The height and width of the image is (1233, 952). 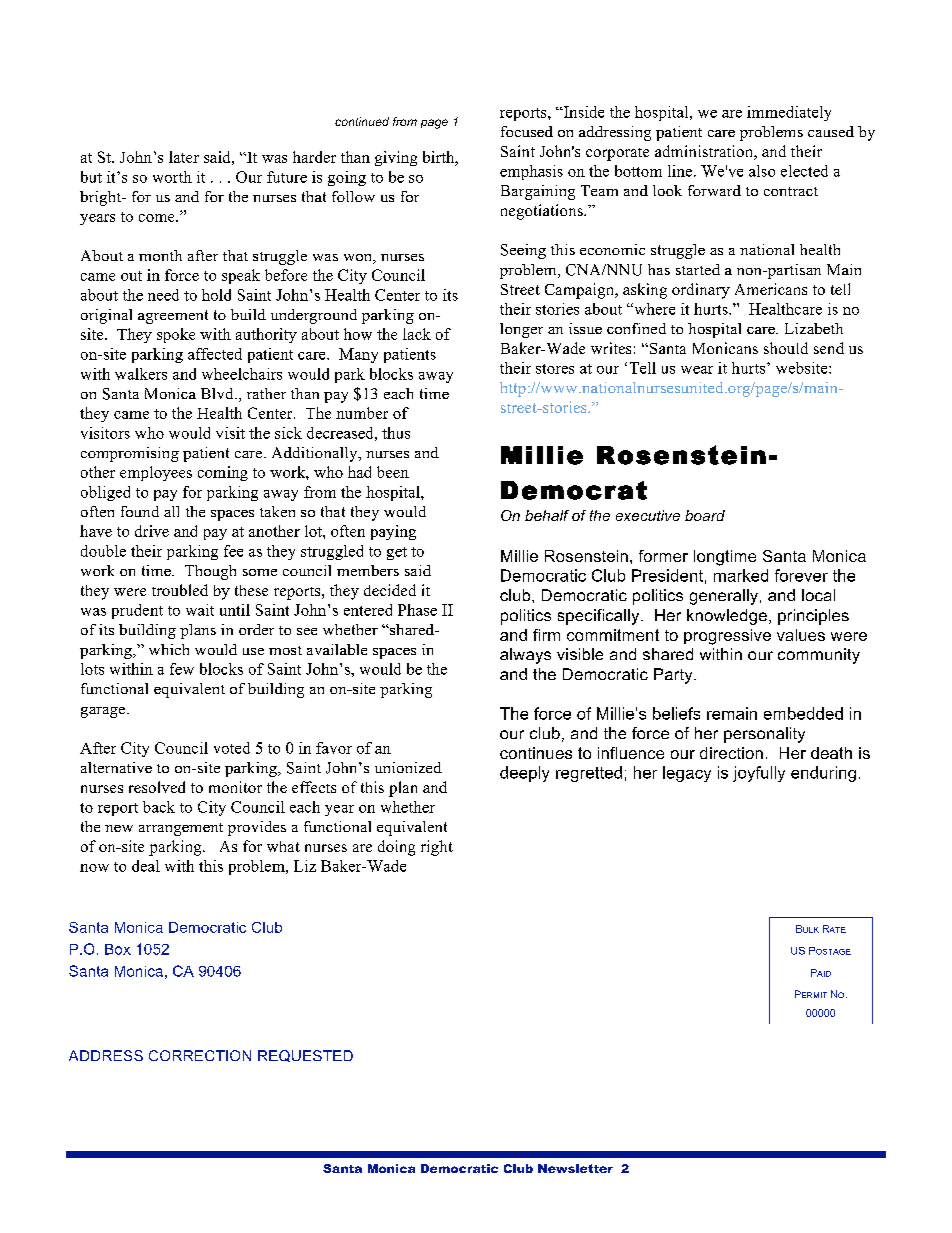 What do you see at coordinates (527, 131) in the image?
I see `focused` at bounding box center [527, 131].
